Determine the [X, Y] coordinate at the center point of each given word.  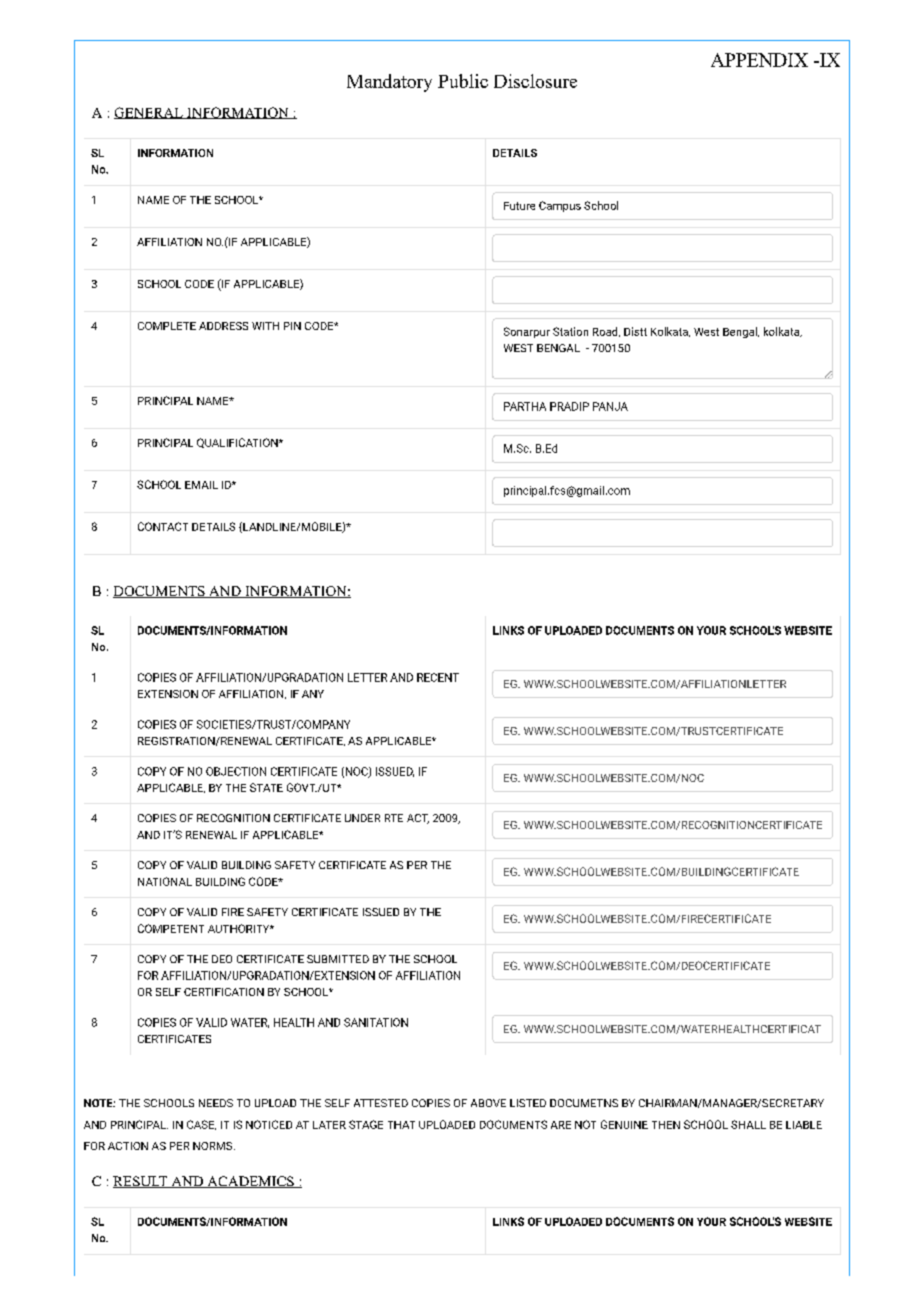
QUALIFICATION [238, 443]
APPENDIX [759, 60]
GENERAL [149, 113]
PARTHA [525, 406]
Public [463, 81]
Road [606, 332]
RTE [394, 818]
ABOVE [488, 1103]
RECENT [438, 677]
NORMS [214, 1146]
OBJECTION [236, 771]
